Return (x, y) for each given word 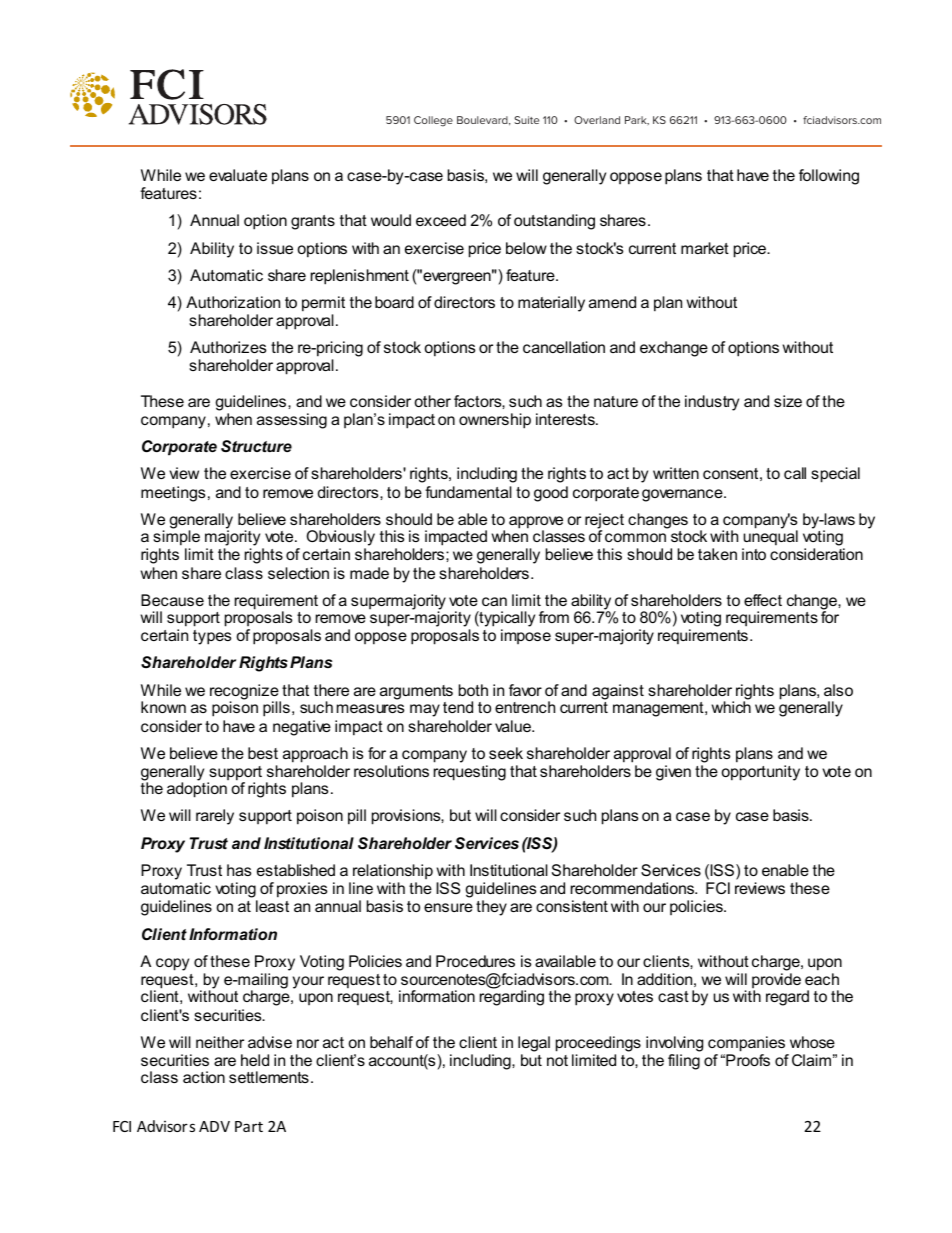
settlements (269, 1077)
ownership (495, 421)
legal (534, 1044)
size (788, 401)
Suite (526, 120)
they (491, 908)
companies (746, 1044)
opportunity (760, 773)
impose (526, 636)
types (212, 637)
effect (763, 600)
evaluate (238, 175)
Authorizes (228, 347)
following (829, 177)
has (239, 870)
